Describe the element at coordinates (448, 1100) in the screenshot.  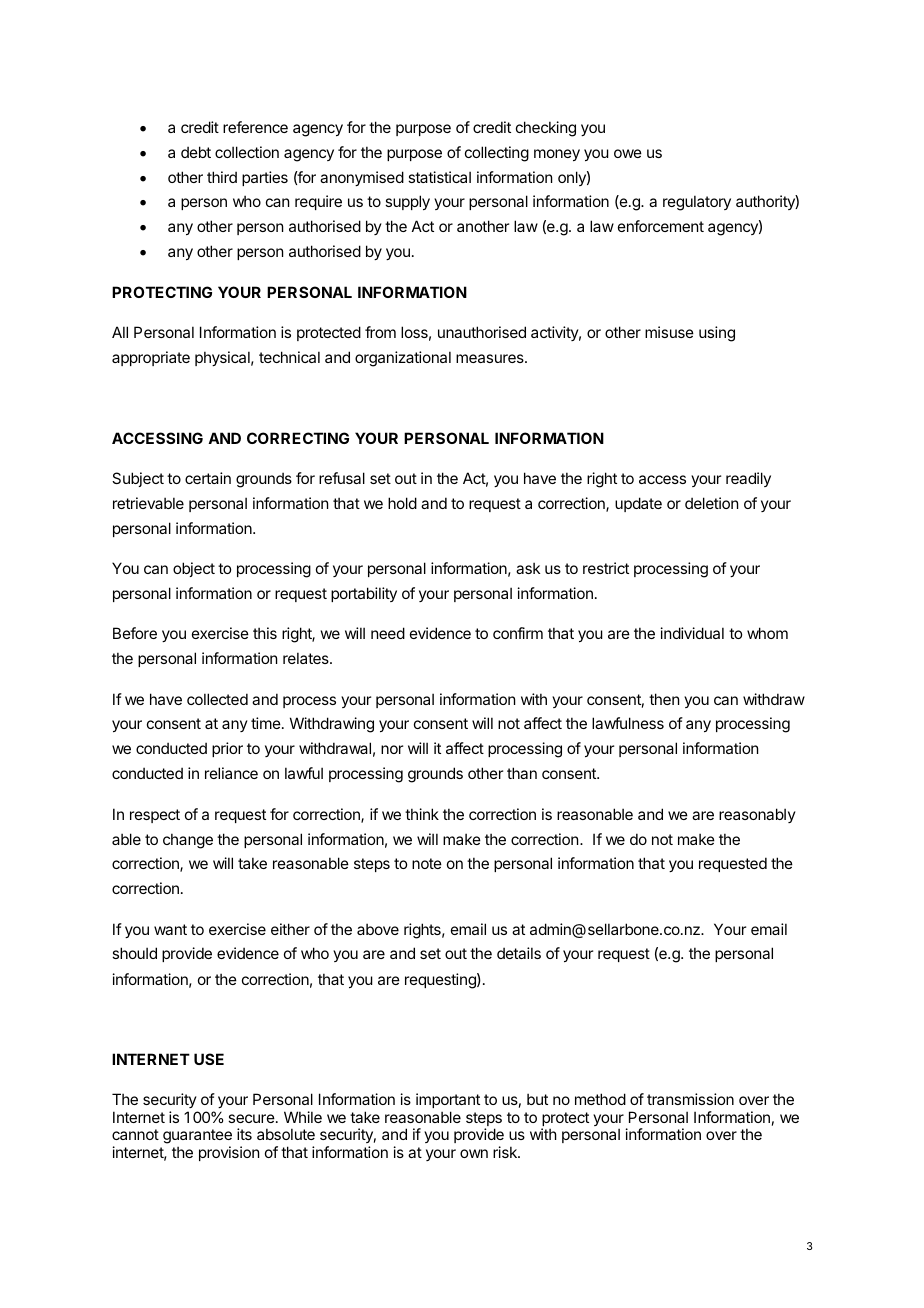
I see `important` at that location.
